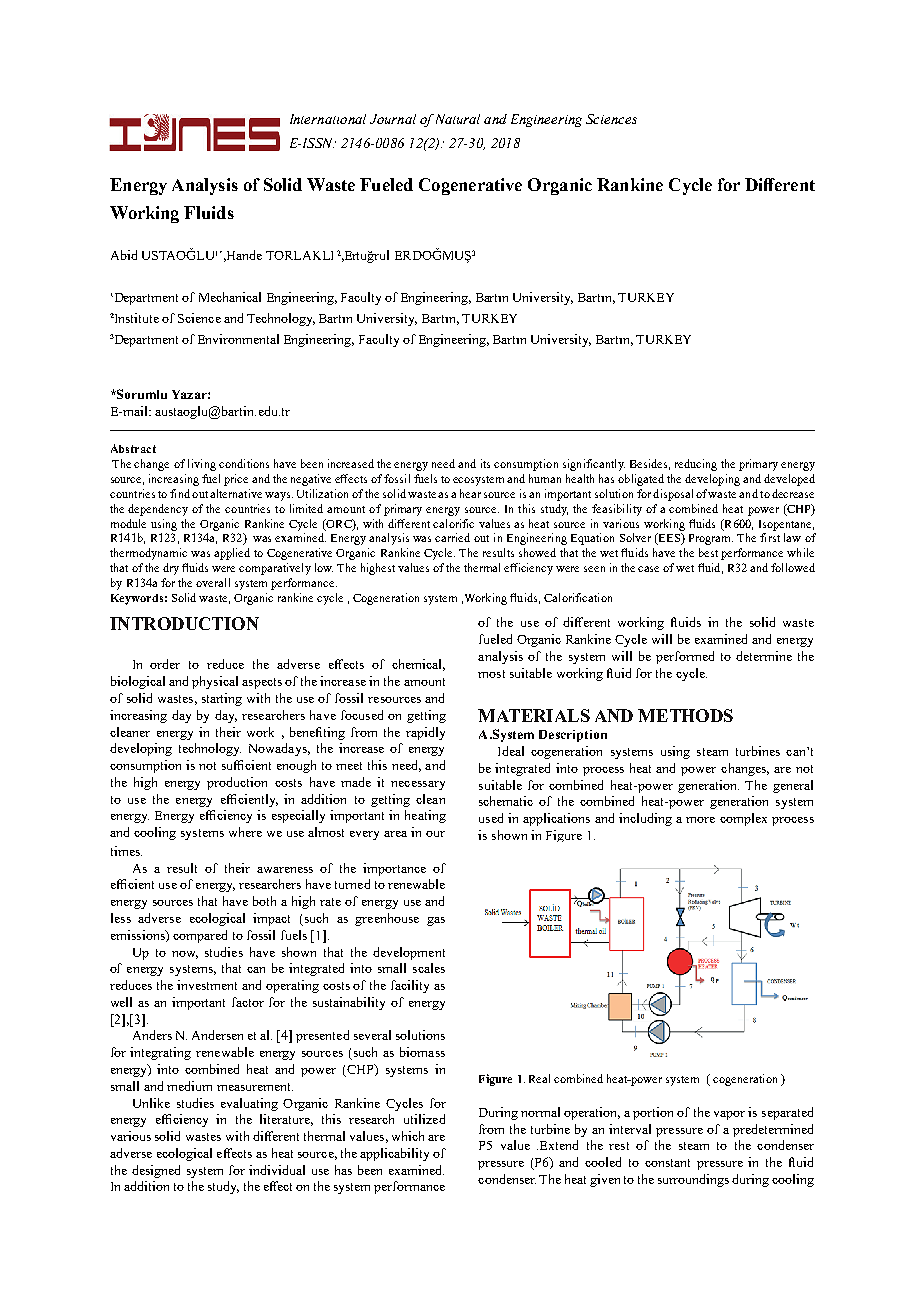 The width and height of the screenshot is (924, 1308). I want to click on more, so click(700, 820).
